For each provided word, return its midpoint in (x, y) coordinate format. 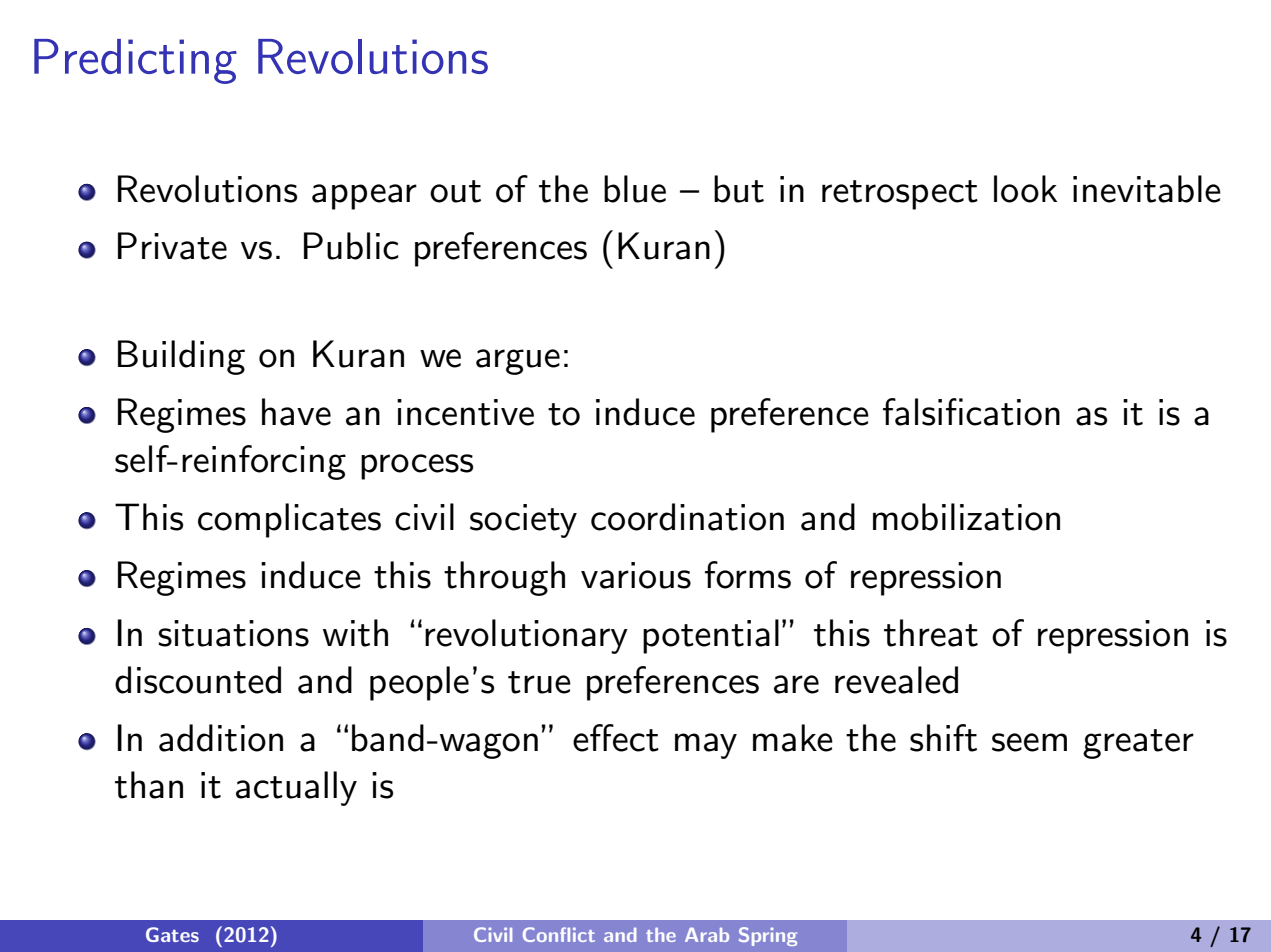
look (1025, 189)
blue (635, 189)
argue (518, 362)
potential (711, 636)
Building (181, 357)
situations (233, 633)
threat (931, 633)
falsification (971, 412)
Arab (707, 934)
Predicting (135, 61)
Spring (768, 936)
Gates (172, 934)
